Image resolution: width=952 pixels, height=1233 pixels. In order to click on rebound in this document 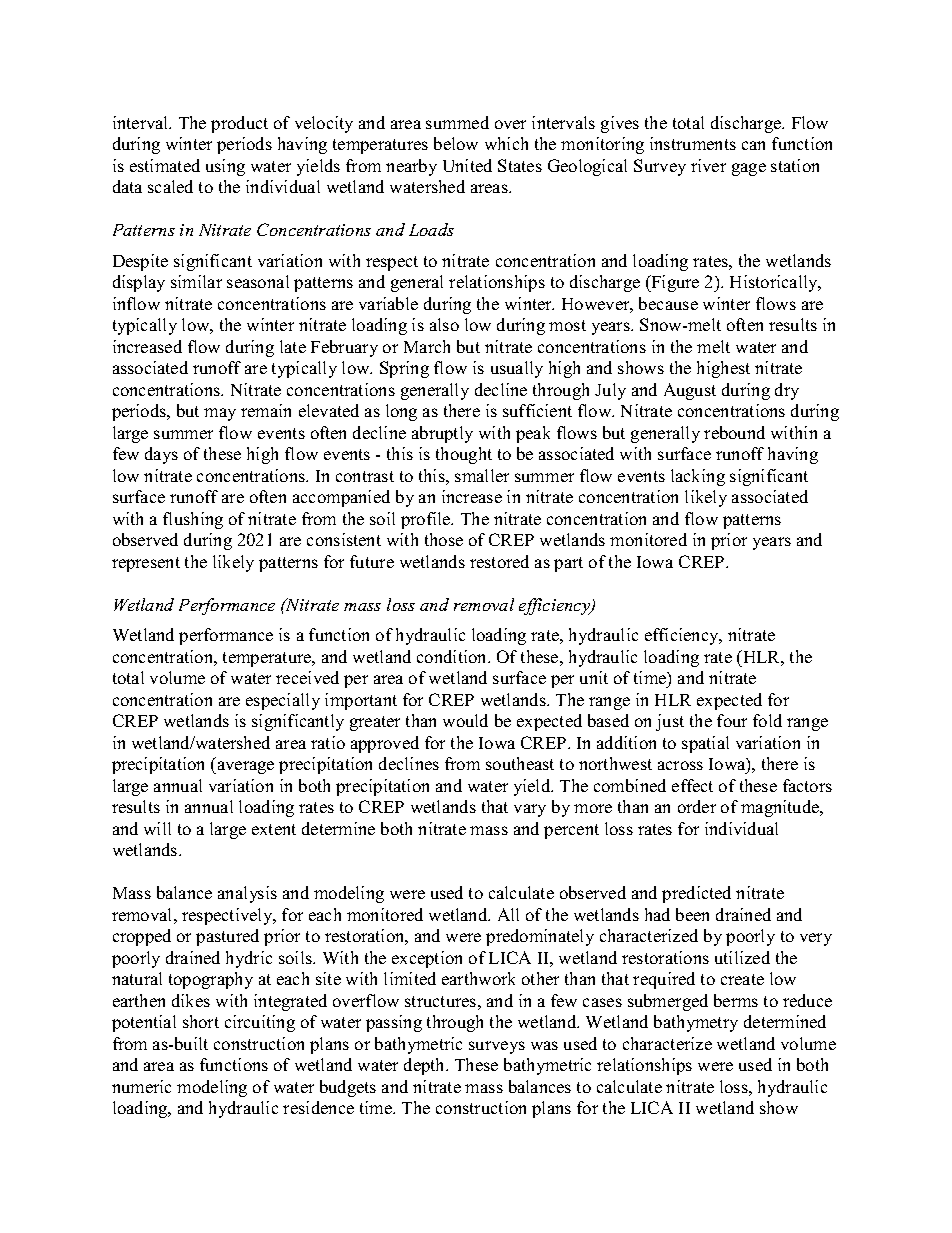, I will do `click(734, 432)`.
